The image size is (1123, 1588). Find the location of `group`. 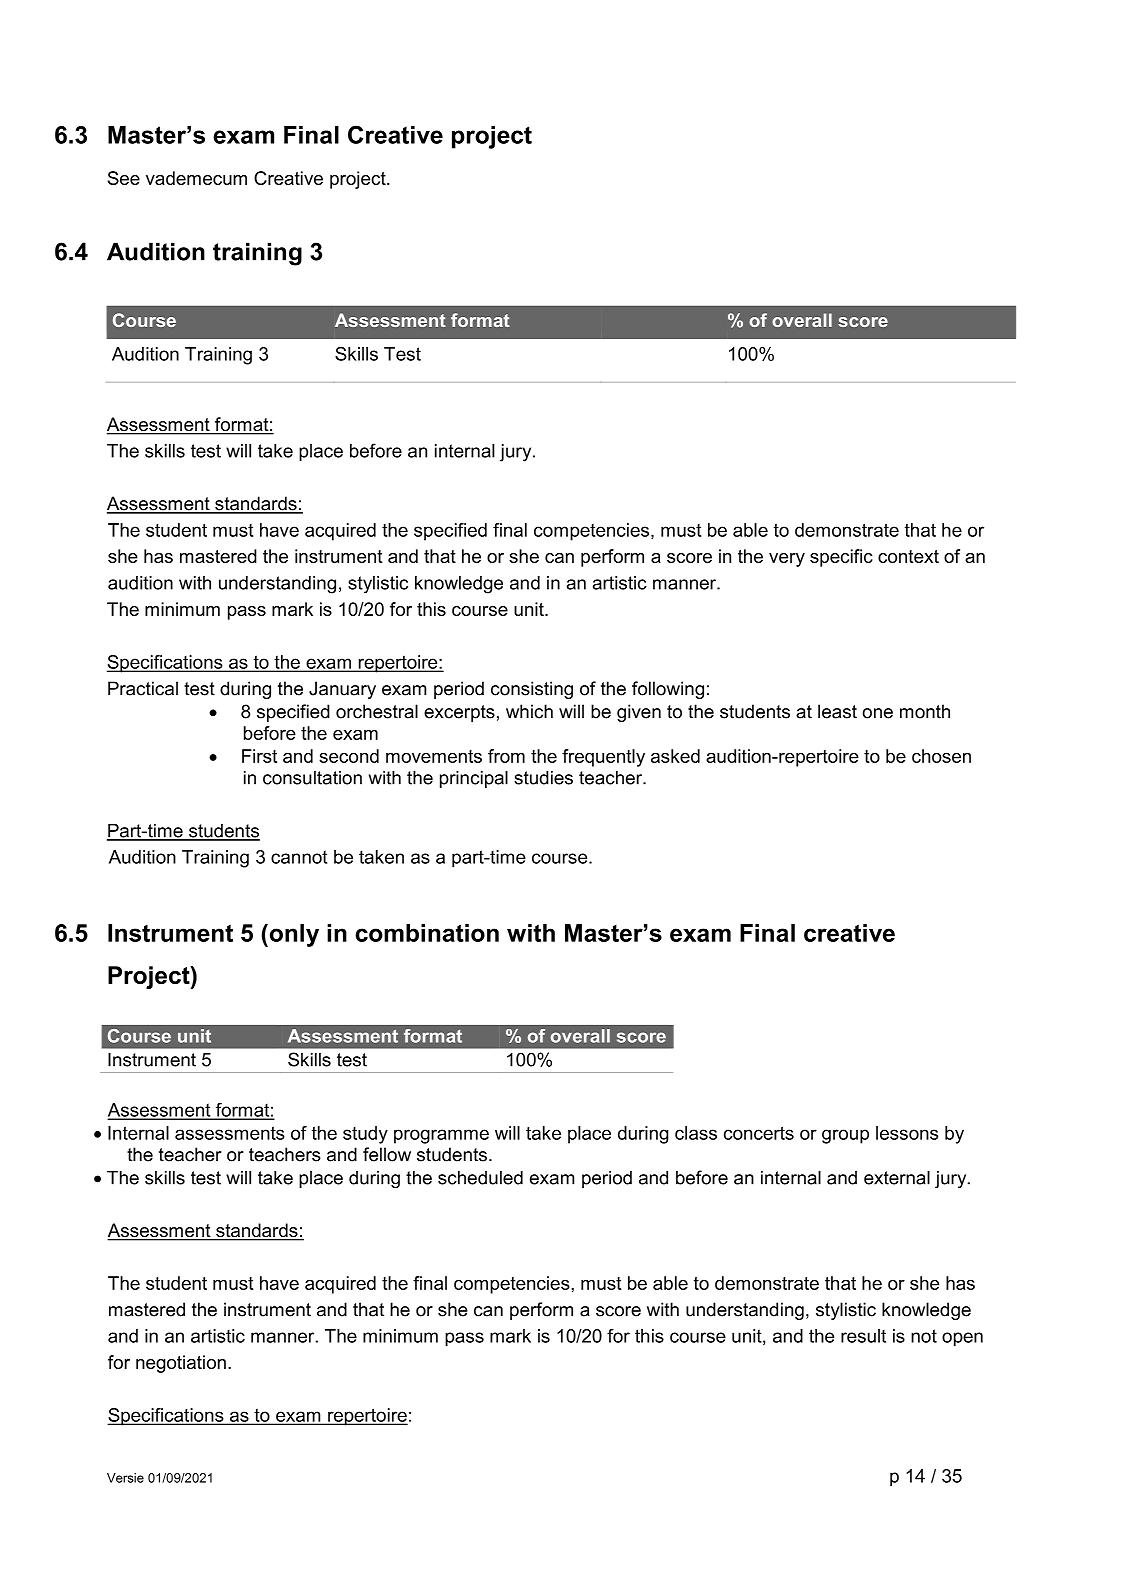

group is located at coordinates (845, 1136).
